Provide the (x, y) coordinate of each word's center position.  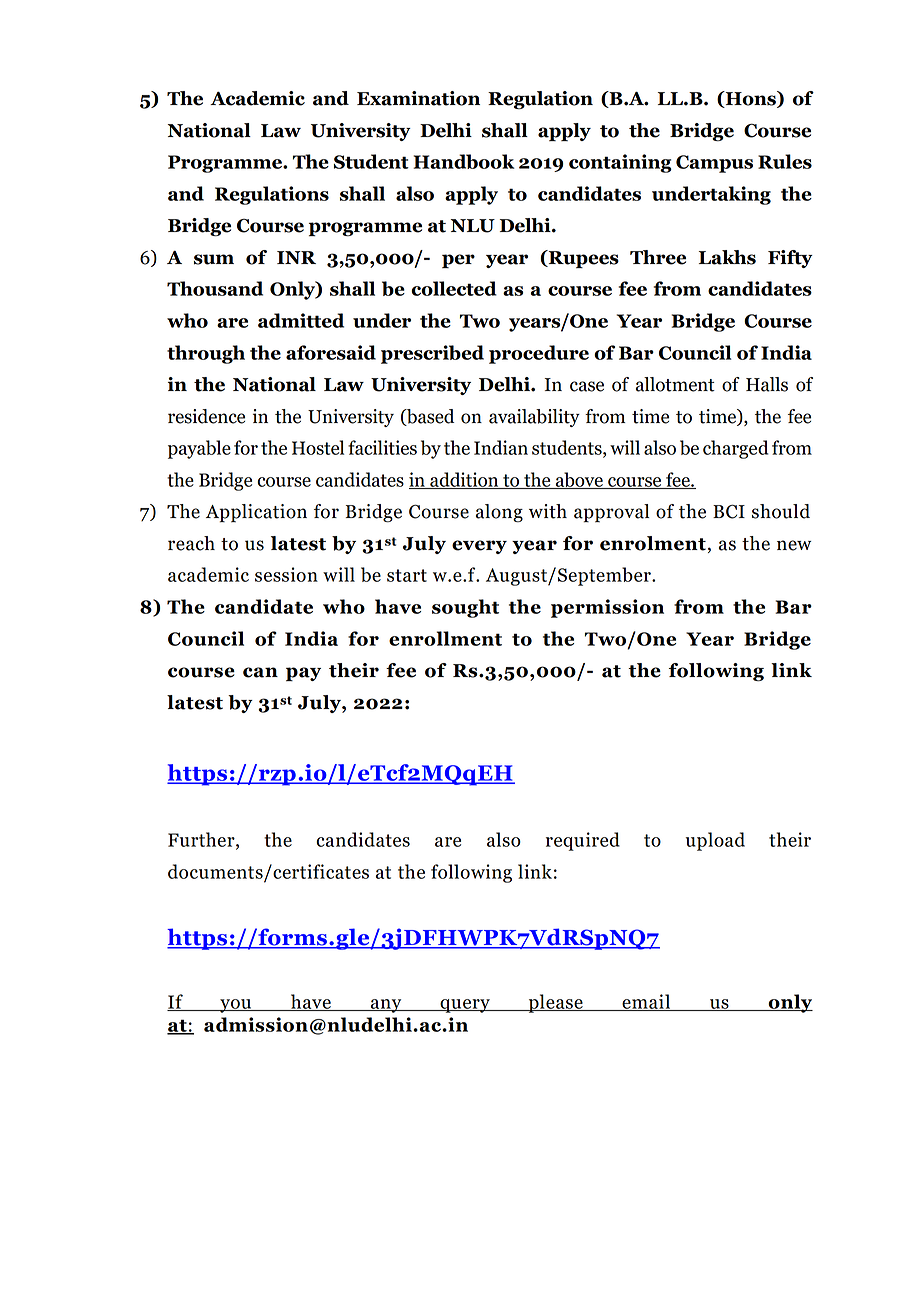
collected (454, 288)
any (386, 1006)
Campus (714, 164)
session (286, 574)
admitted (301, 320)
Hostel (318, 447)
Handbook (464, 161)
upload (715, 841)
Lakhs (727, 257)
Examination (418, 98)
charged (736, 449)
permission (607, 608)
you (236, 1006)
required (583, 841)
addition (464, 480)
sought (465, 608)
